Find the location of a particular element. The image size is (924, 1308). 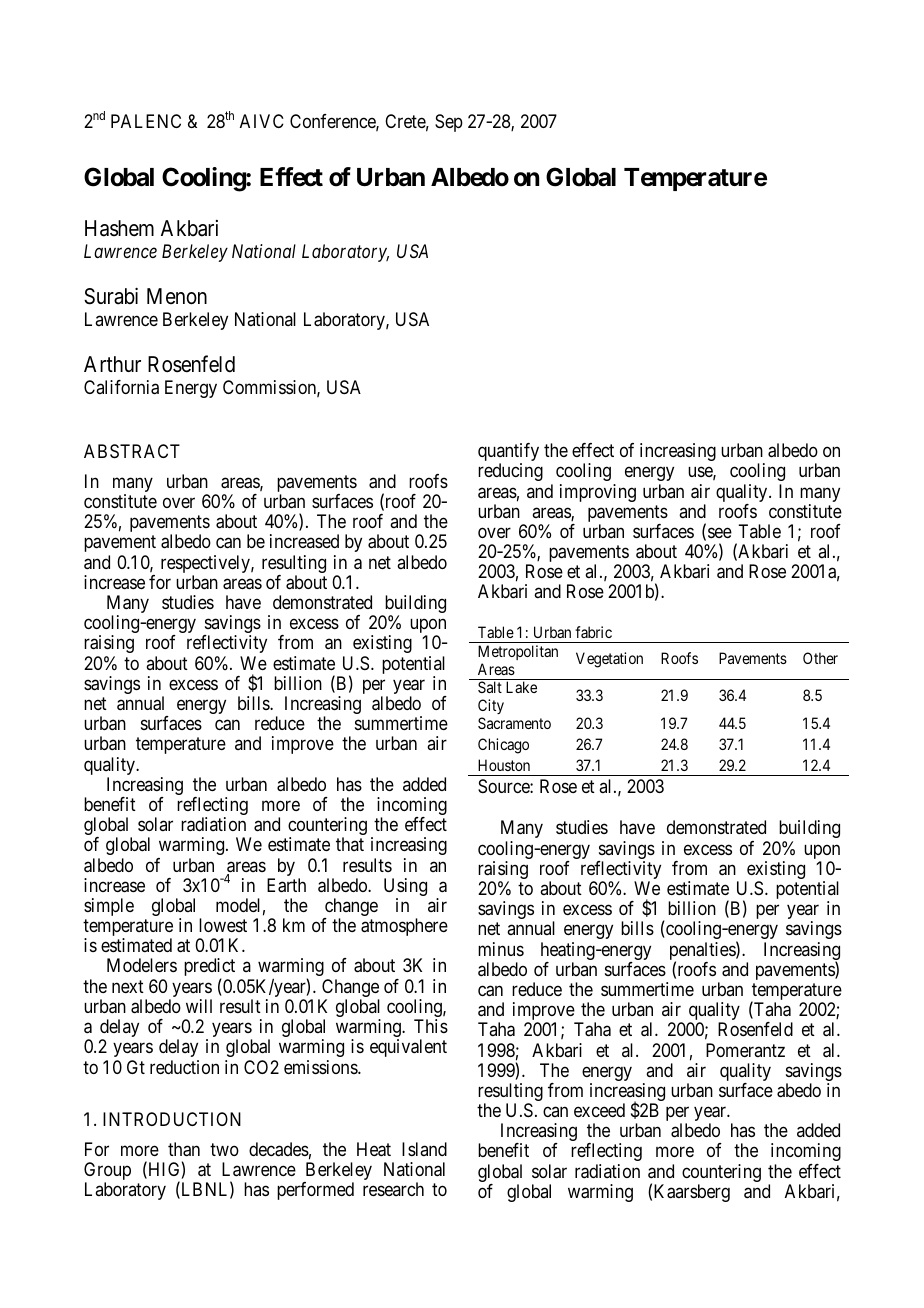

quantify is located at coordinates (508, 453).
